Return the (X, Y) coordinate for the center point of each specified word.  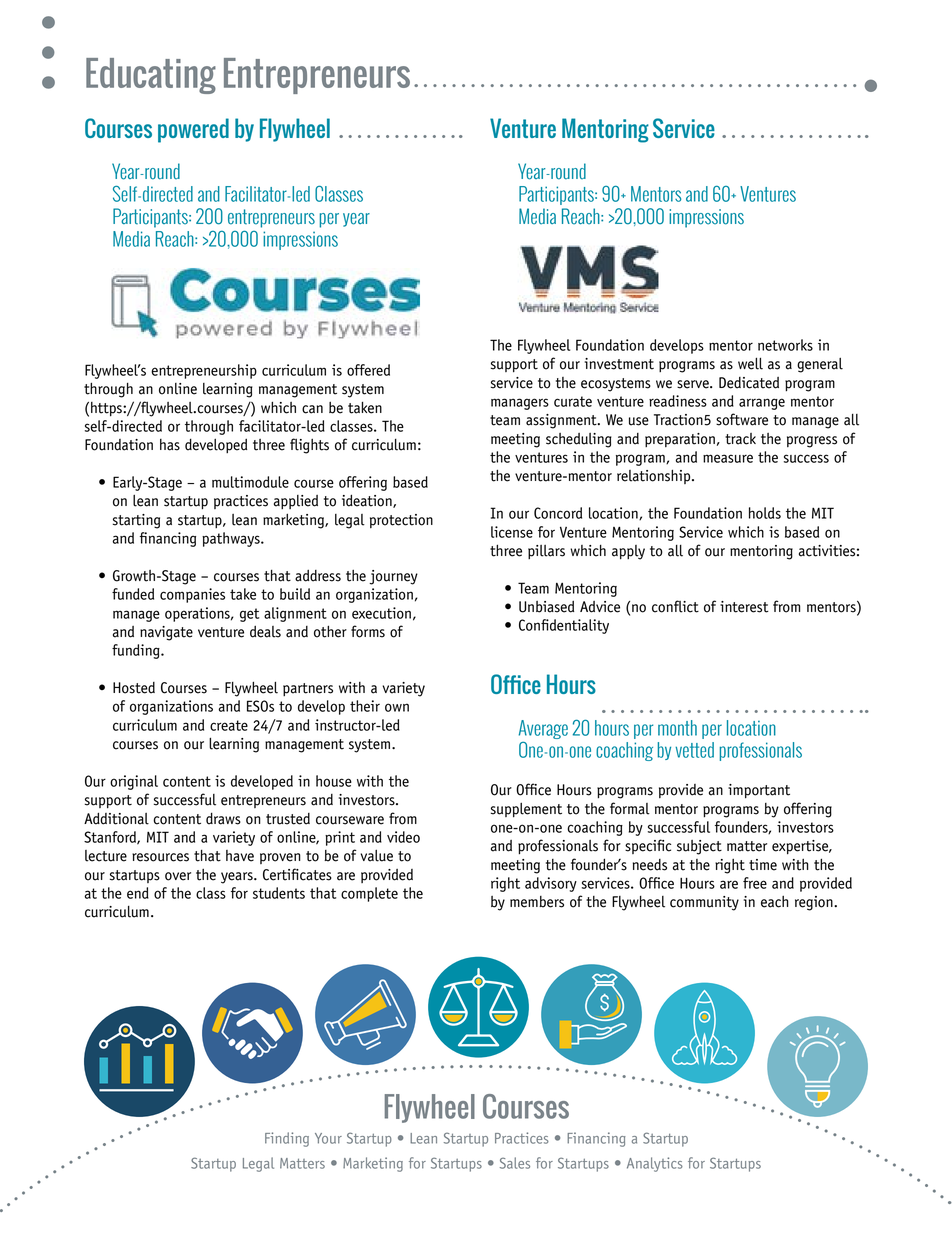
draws (223, 818)
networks (785, 345)
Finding (287, 1139)
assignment (562, 421)
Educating (151, 76)
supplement (526, 810)
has (170, 445)
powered (193, 130)
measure (728, 458)
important (759, 791)
